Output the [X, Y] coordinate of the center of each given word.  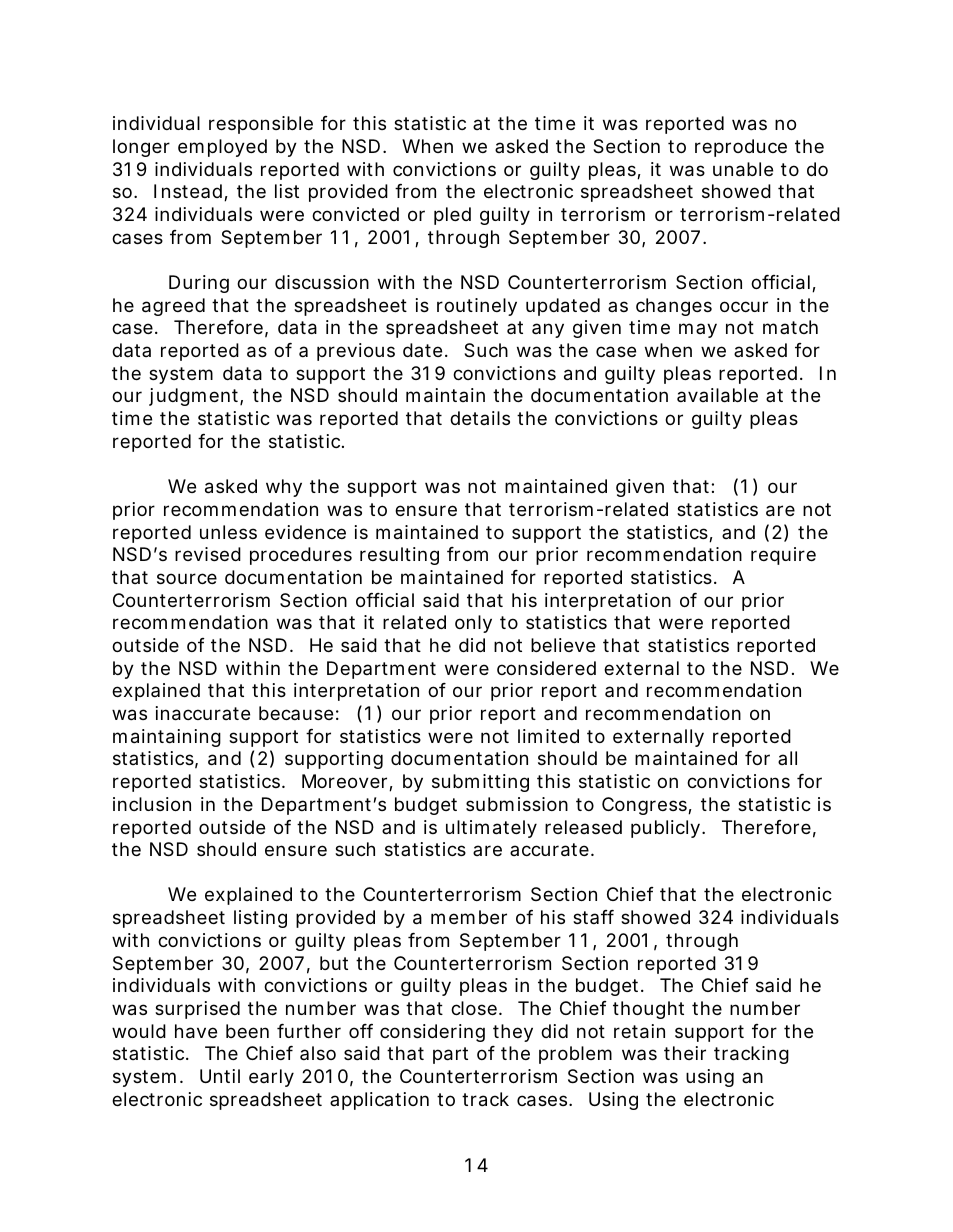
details [480, 418]
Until [220, 1076]
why [284, 488]
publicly [667, 829]
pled [452, 216]
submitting [480, 783]
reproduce [741, 148]
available [717, 395]
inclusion [152, 804]
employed [222, 148]
